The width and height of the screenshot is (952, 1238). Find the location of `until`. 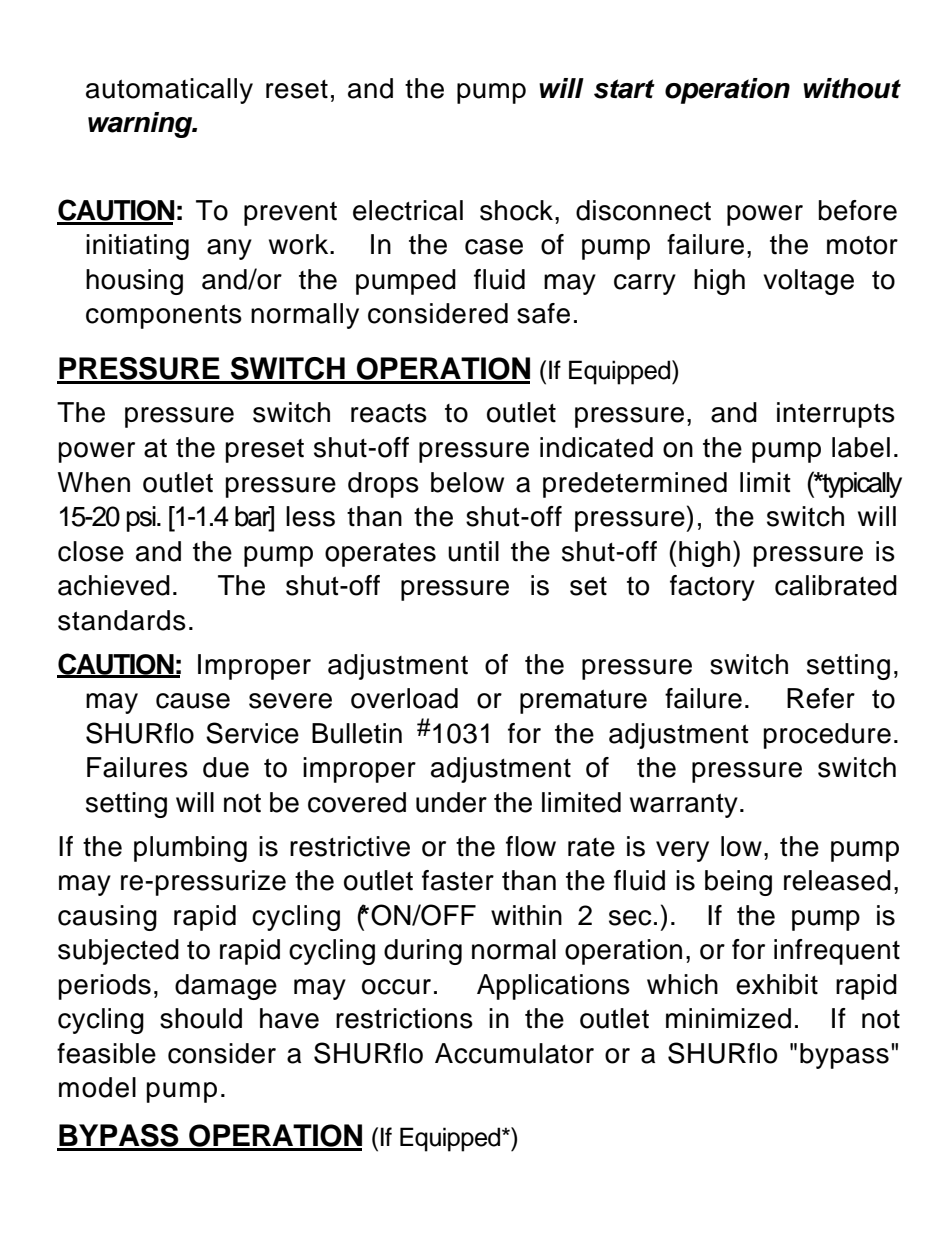

until is located at coordinates (473, 551).
